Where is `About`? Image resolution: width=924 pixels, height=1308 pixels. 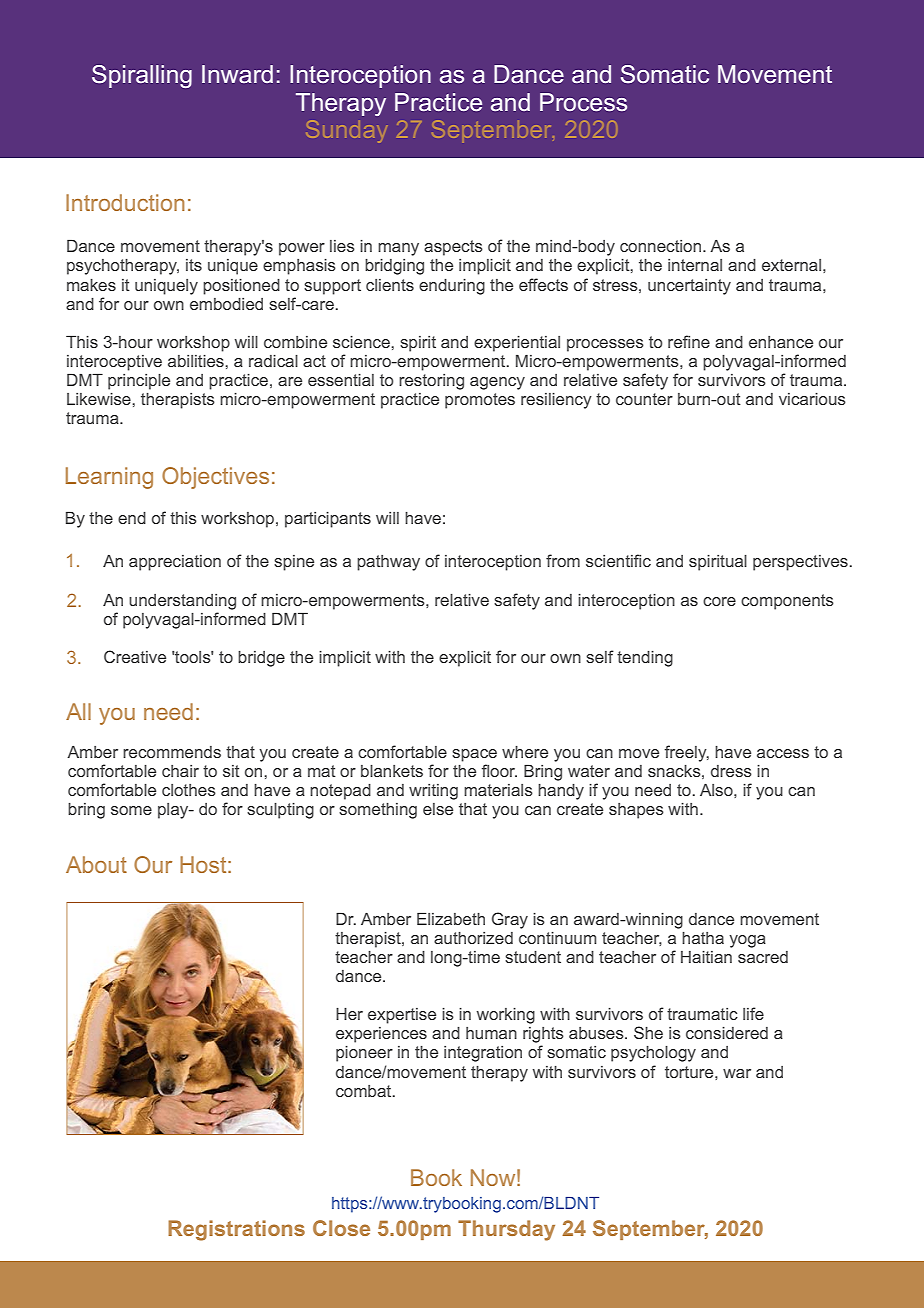 About is located at coordinates (96, 864).
